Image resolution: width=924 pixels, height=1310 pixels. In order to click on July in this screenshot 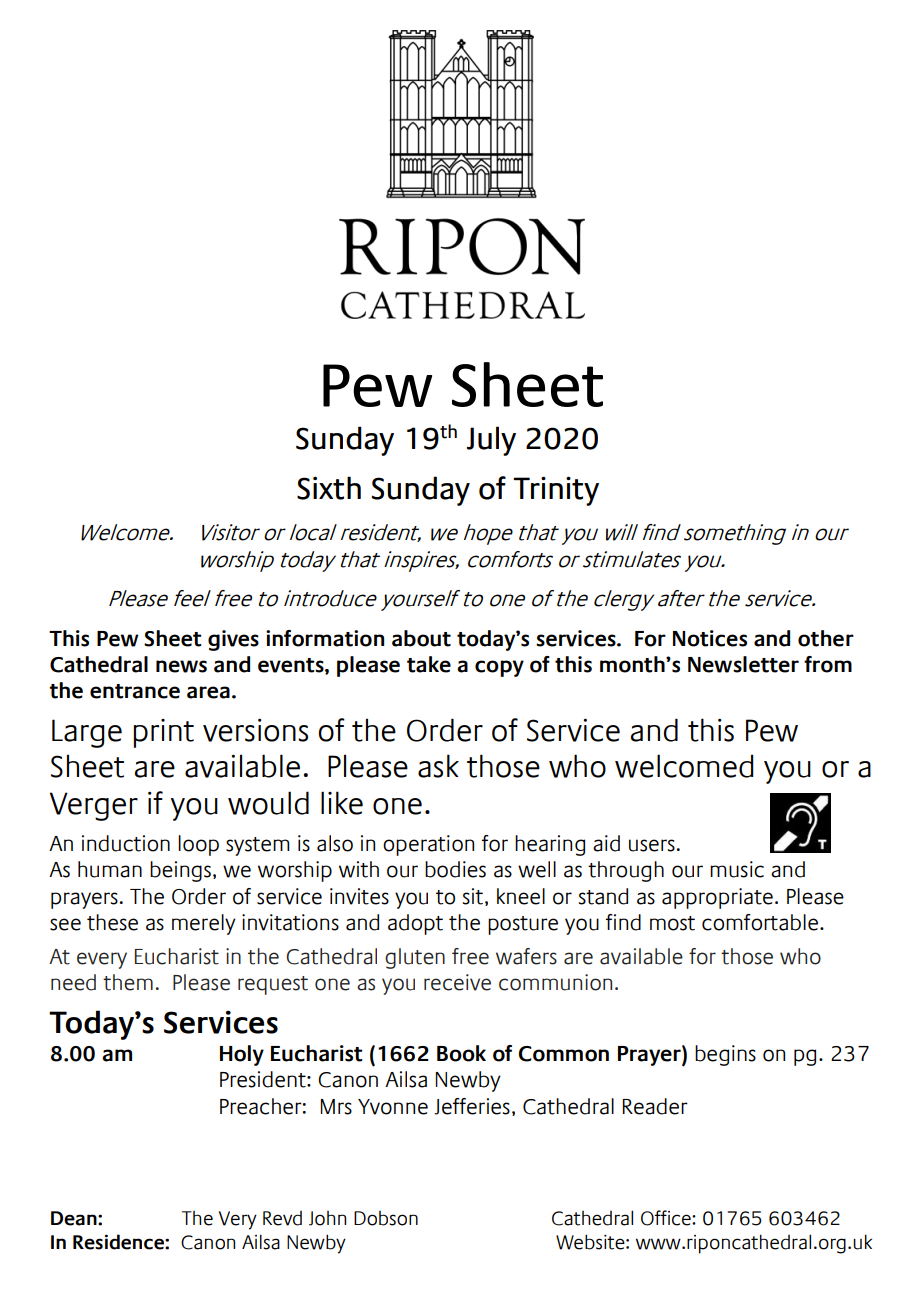, I will do `click(491, 441)`.
